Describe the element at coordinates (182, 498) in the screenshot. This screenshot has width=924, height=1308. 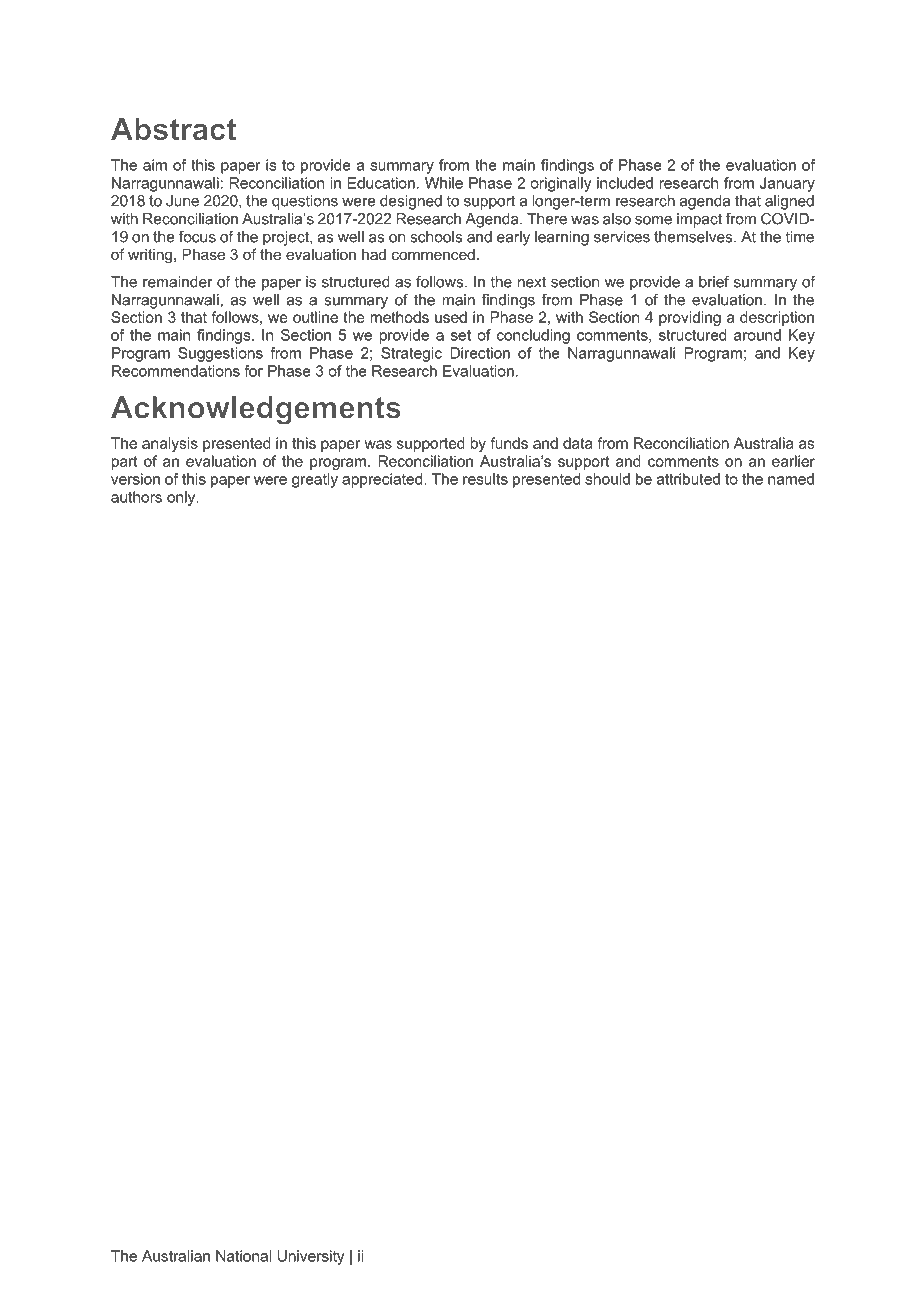
I see `only` at that location.
